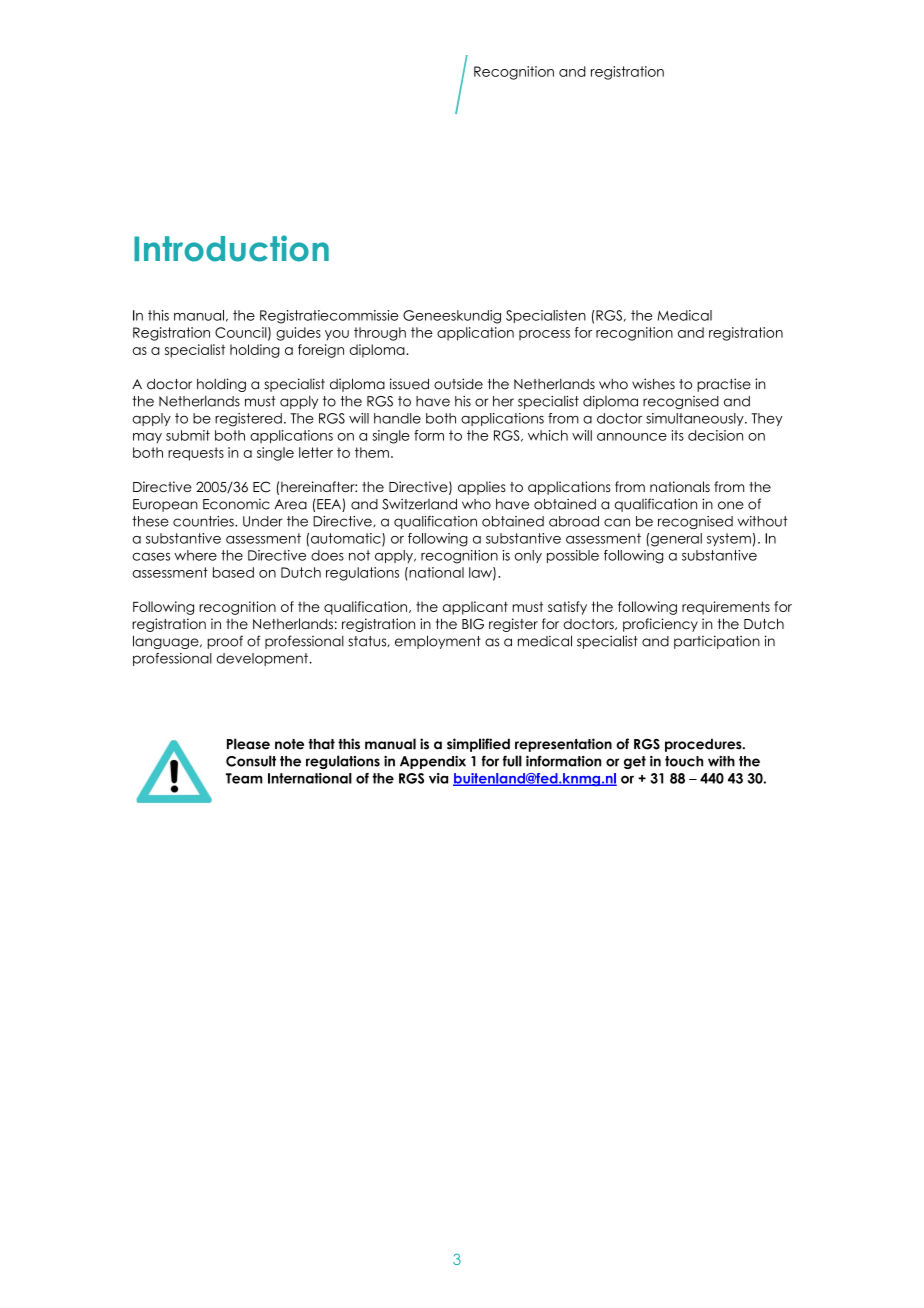 The image size is (924, 1308). What do you see at coordinates (458, 384) in the screenshot?
I see `outside` at bounding box center [458, 384].
